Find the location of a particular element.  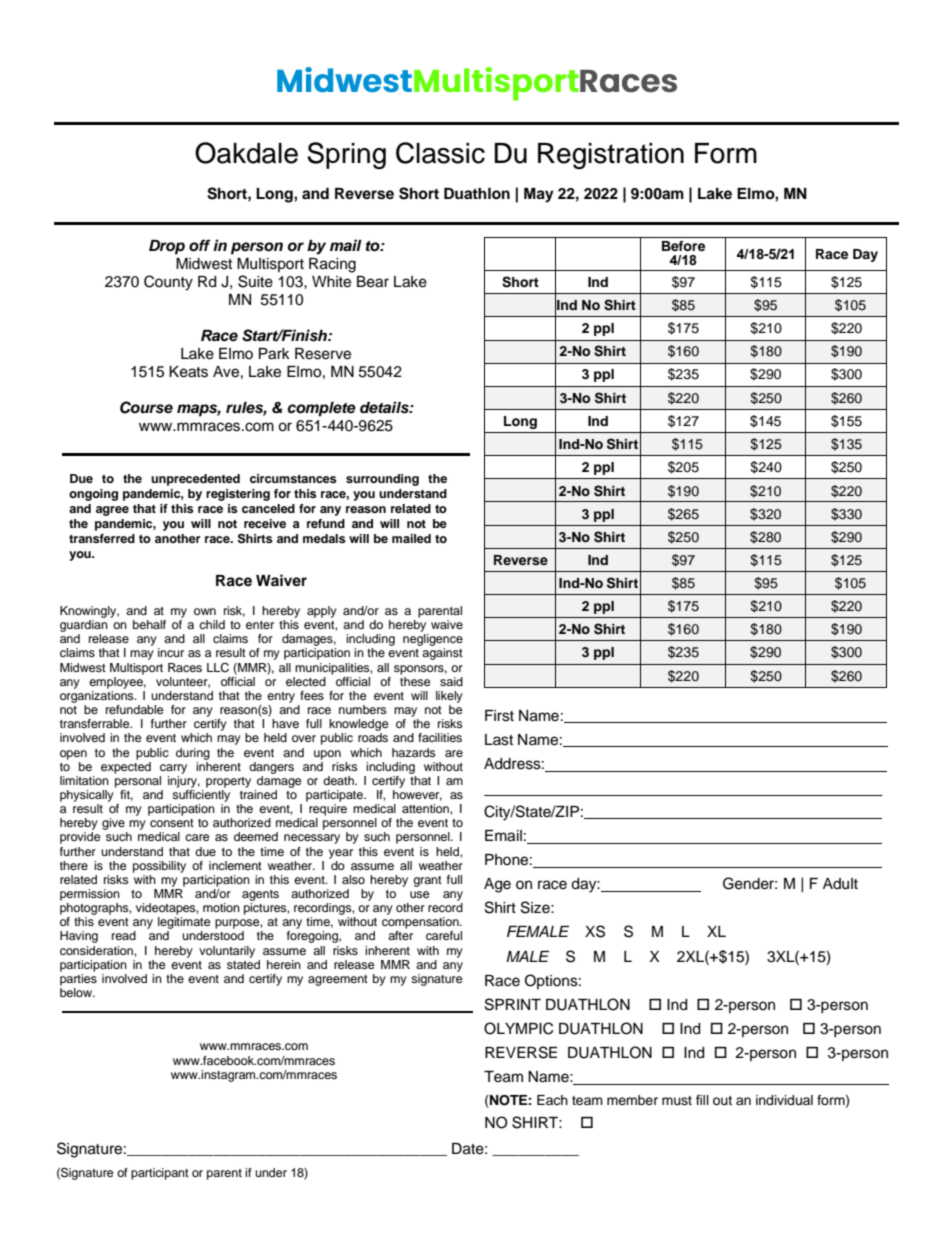

attention is located at coordinates (426, 808).
